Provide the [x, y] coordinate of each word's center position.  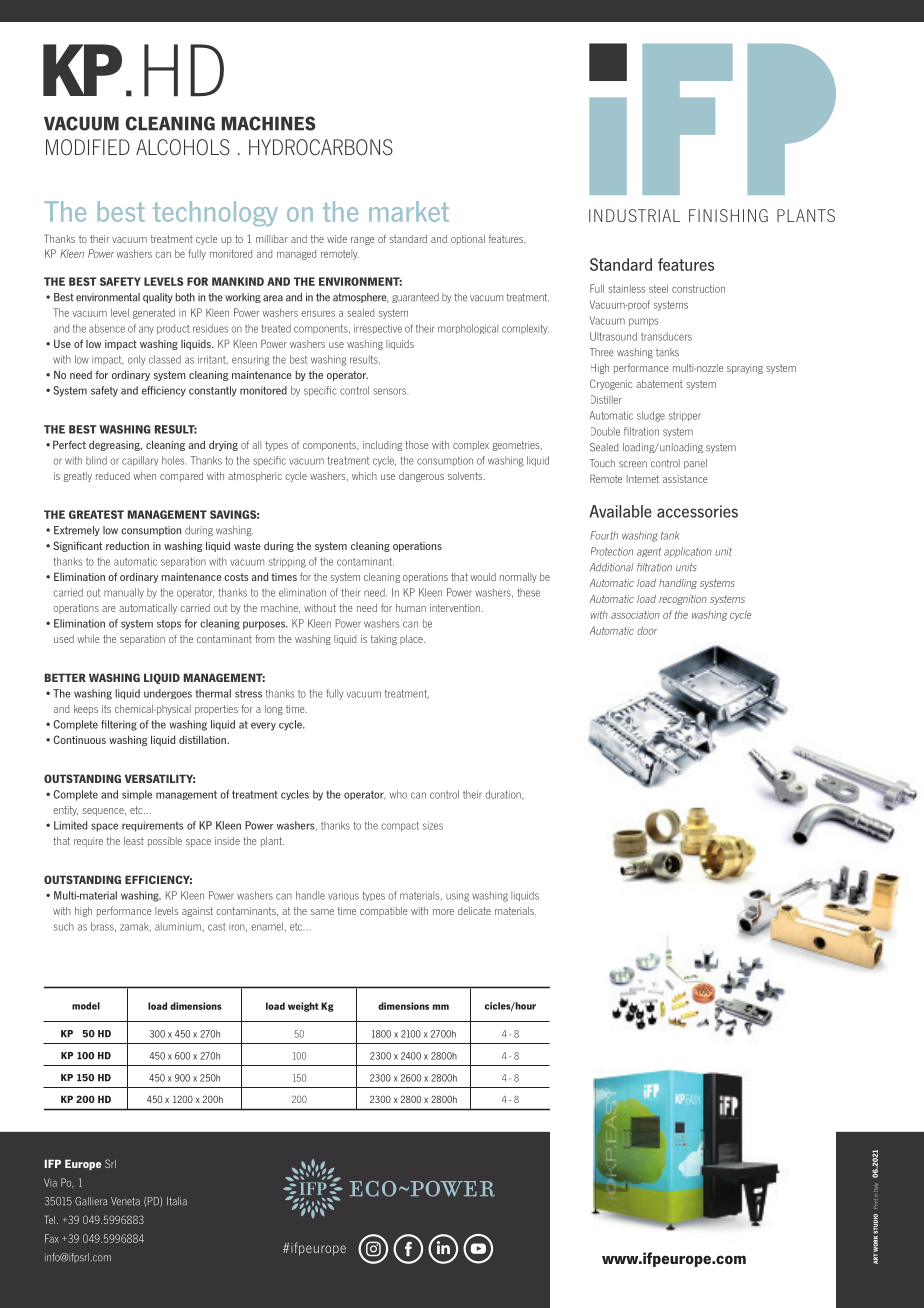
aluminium [178, 926]
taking [384, 640]
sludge [651, 416]
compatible [384, 912]
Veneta [125, 1201]
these [528, 592]
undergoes [168, 694]
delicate [474, 911]
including [382, 446]
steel [658, 288]
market [409, 211]
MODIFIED [88, 147]
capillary [140, 461]
